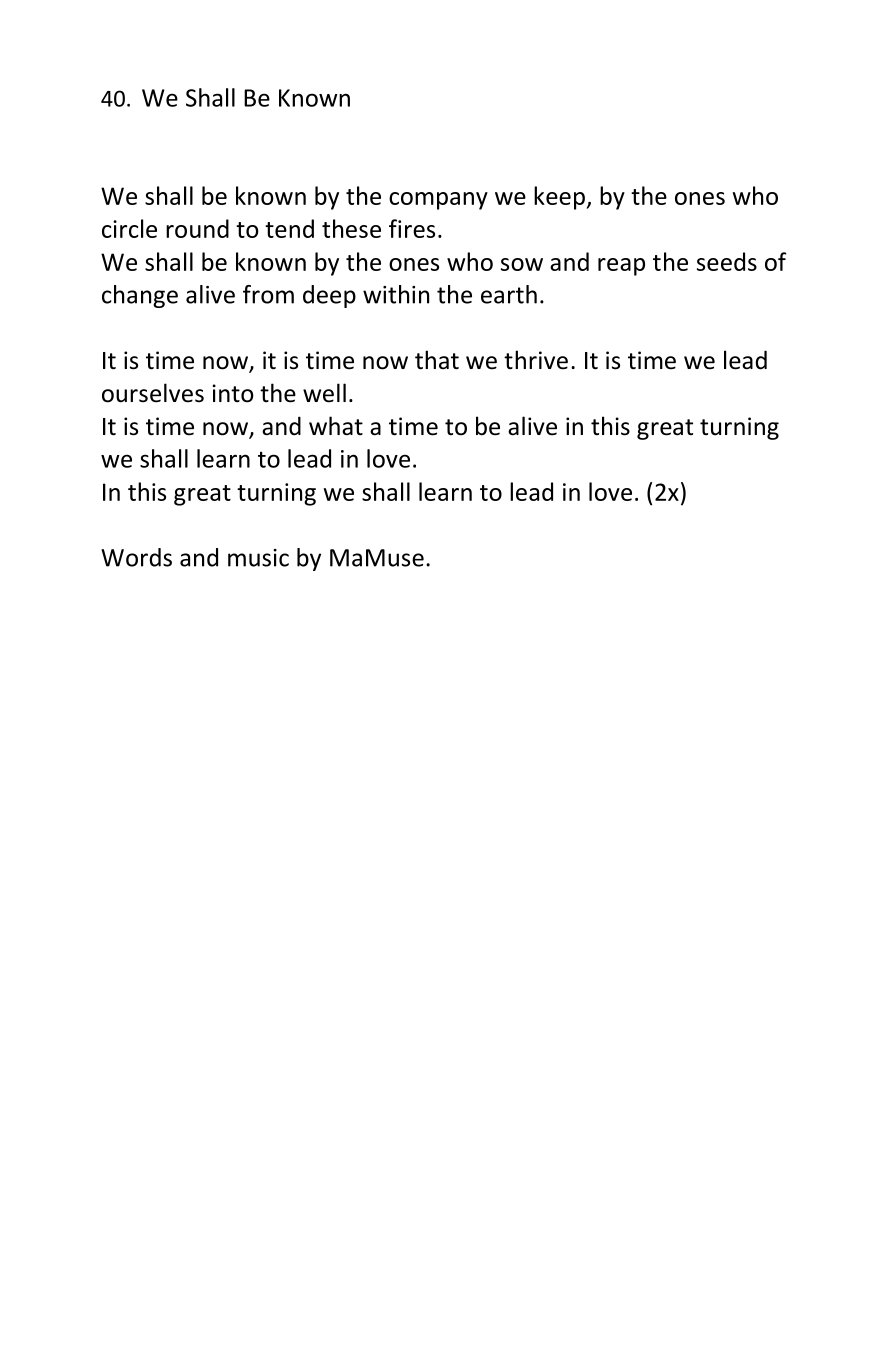  Describe the element at coordinates (621, 267) in the document. I see `reap` at that location.
